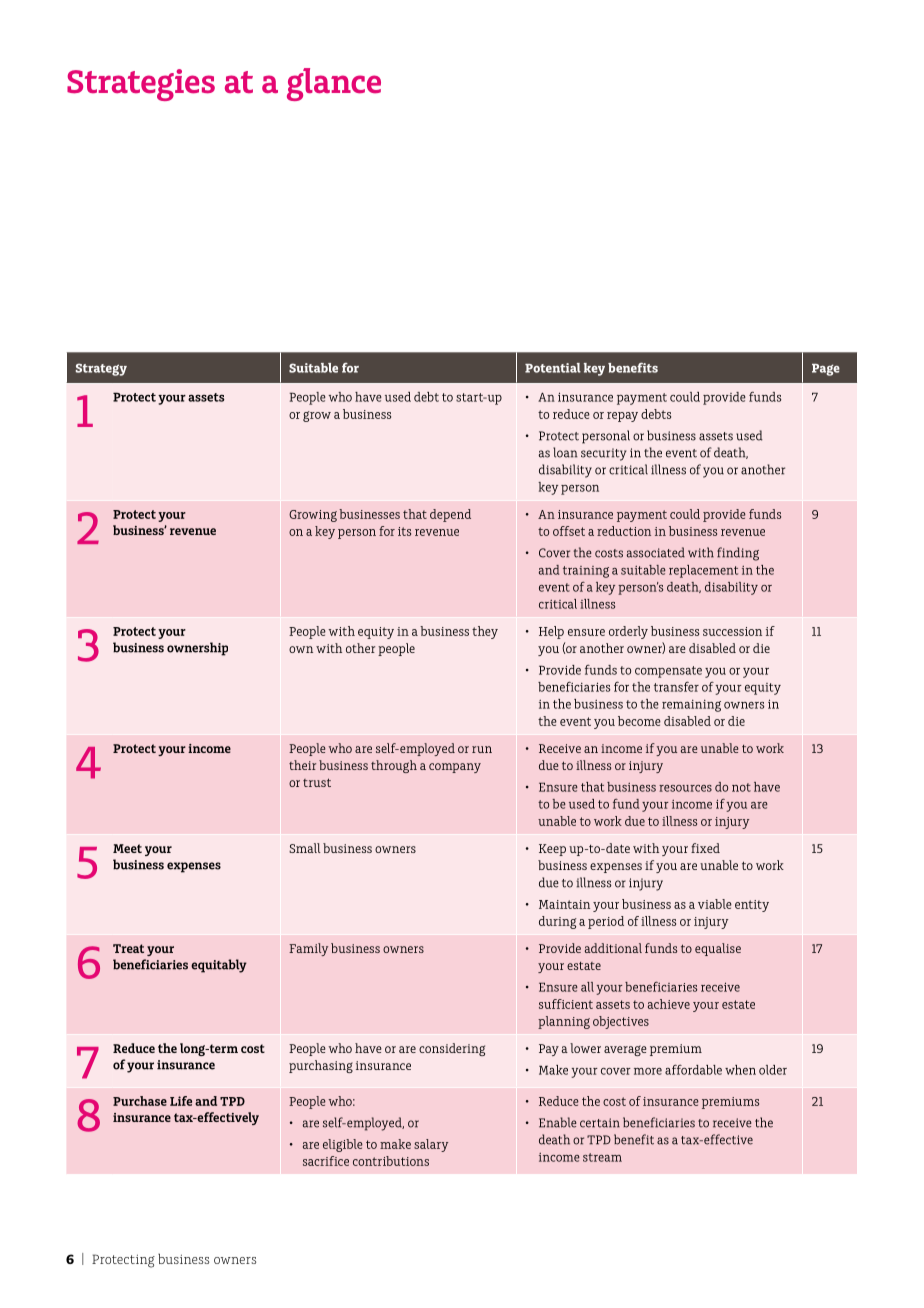  I want to click on glance, so click(334, 84).
